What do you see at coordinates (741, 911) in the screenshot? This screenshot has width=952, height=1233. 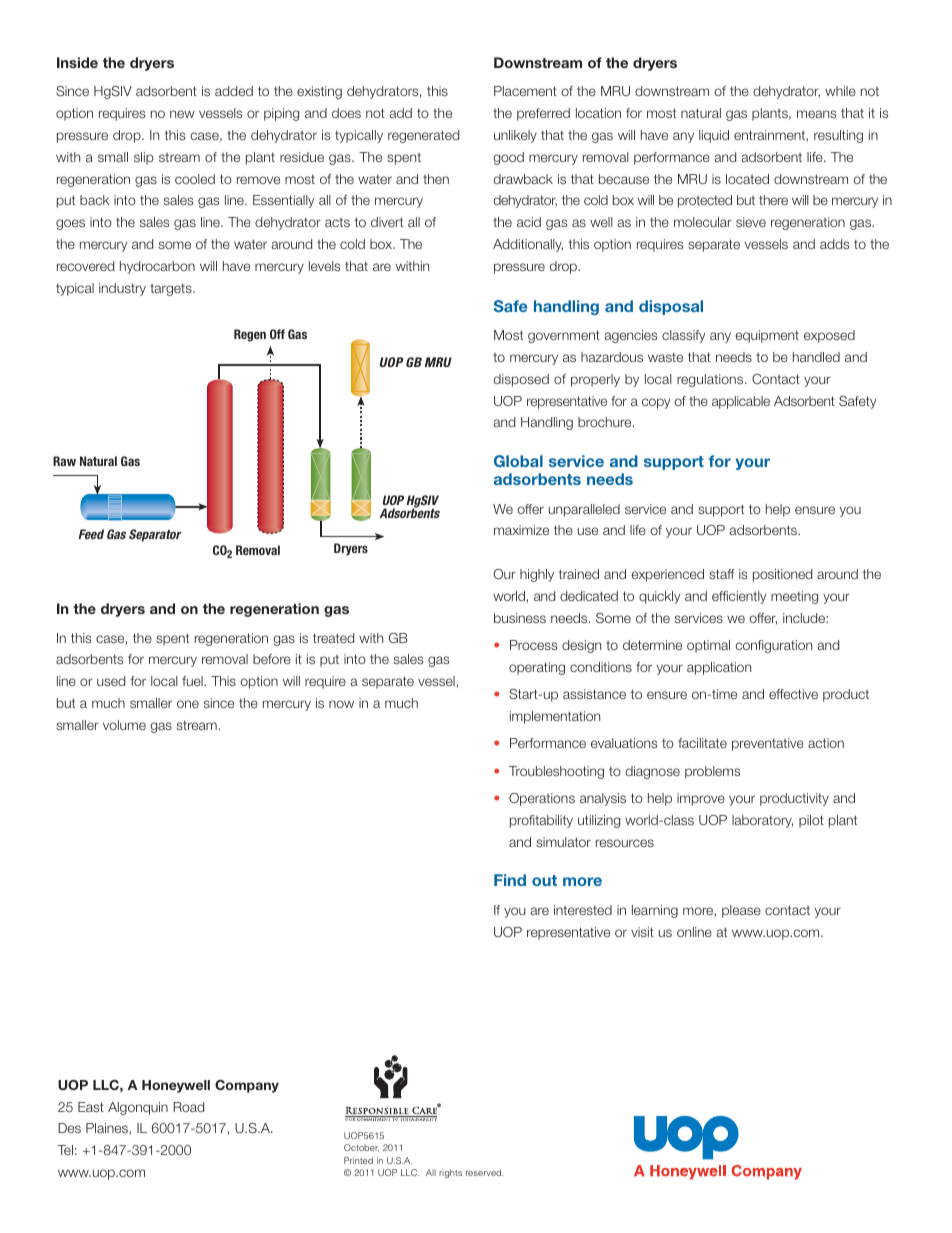 I see `please` at bounding box center [741, 911].
